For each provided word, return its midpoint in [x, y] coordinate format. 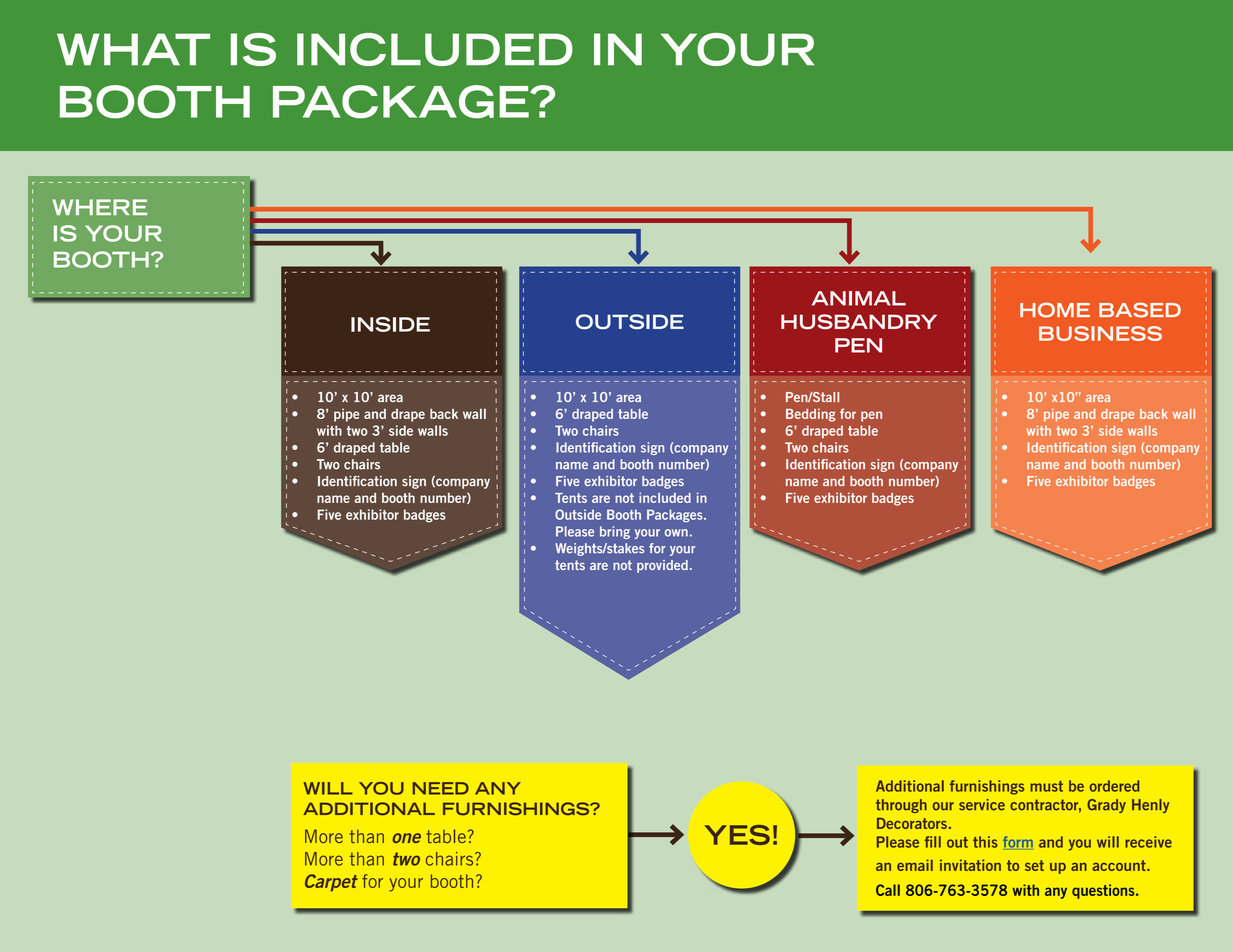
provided [662, 566]
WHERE [99, 207]
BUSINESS [1100, 333]
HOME [1055, 310]
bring [615, 532]
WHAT [133, 49]
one [407, 838]
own [676, 533]
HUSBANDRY [859, 322]
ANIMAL [859, 298]
